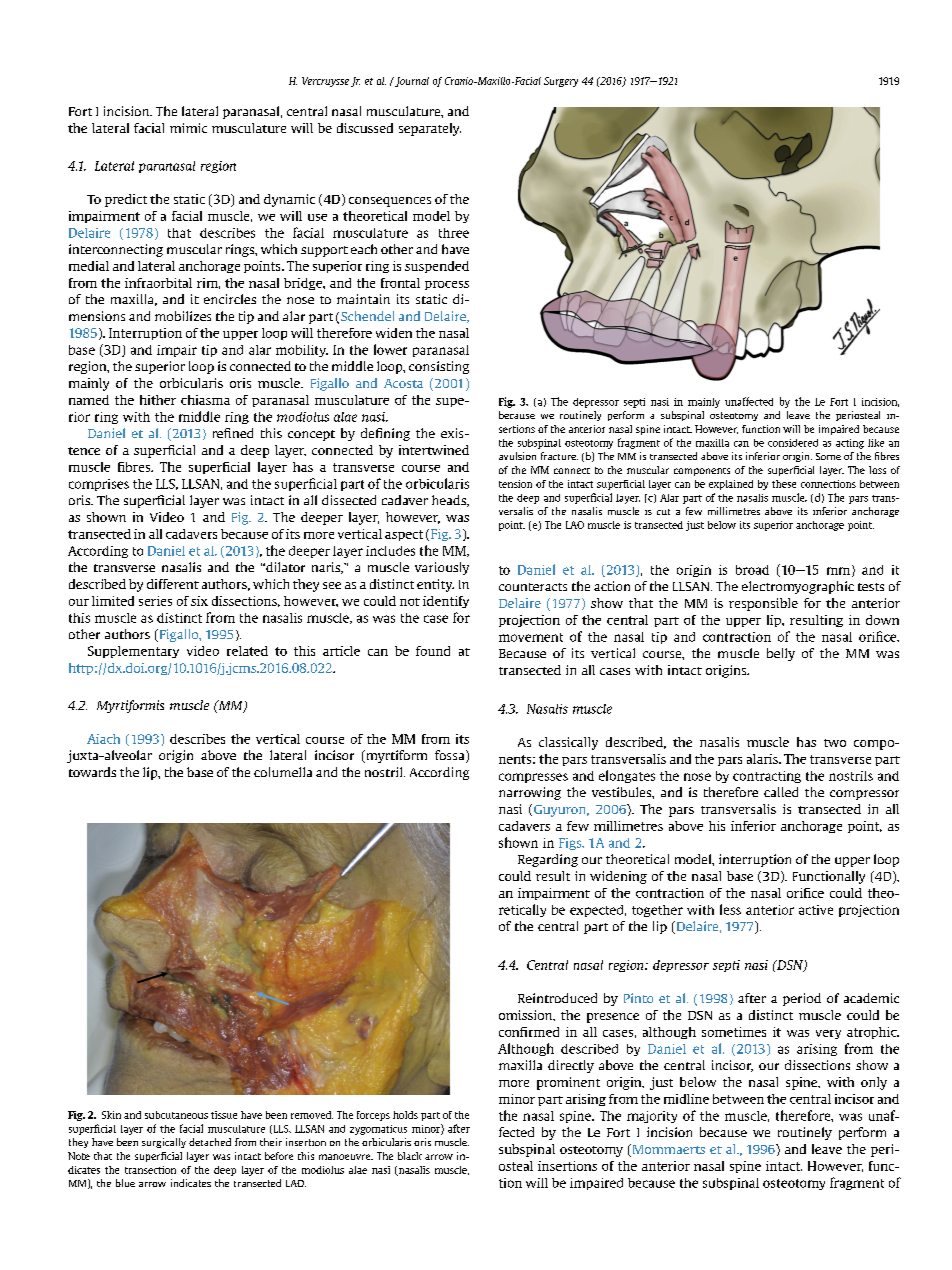 Image resolution: width=952 pixels, height=1270 pixels. What do you see at coordinates (155, 601) in the document?
I see `series` at bounding box center [155, 601].
